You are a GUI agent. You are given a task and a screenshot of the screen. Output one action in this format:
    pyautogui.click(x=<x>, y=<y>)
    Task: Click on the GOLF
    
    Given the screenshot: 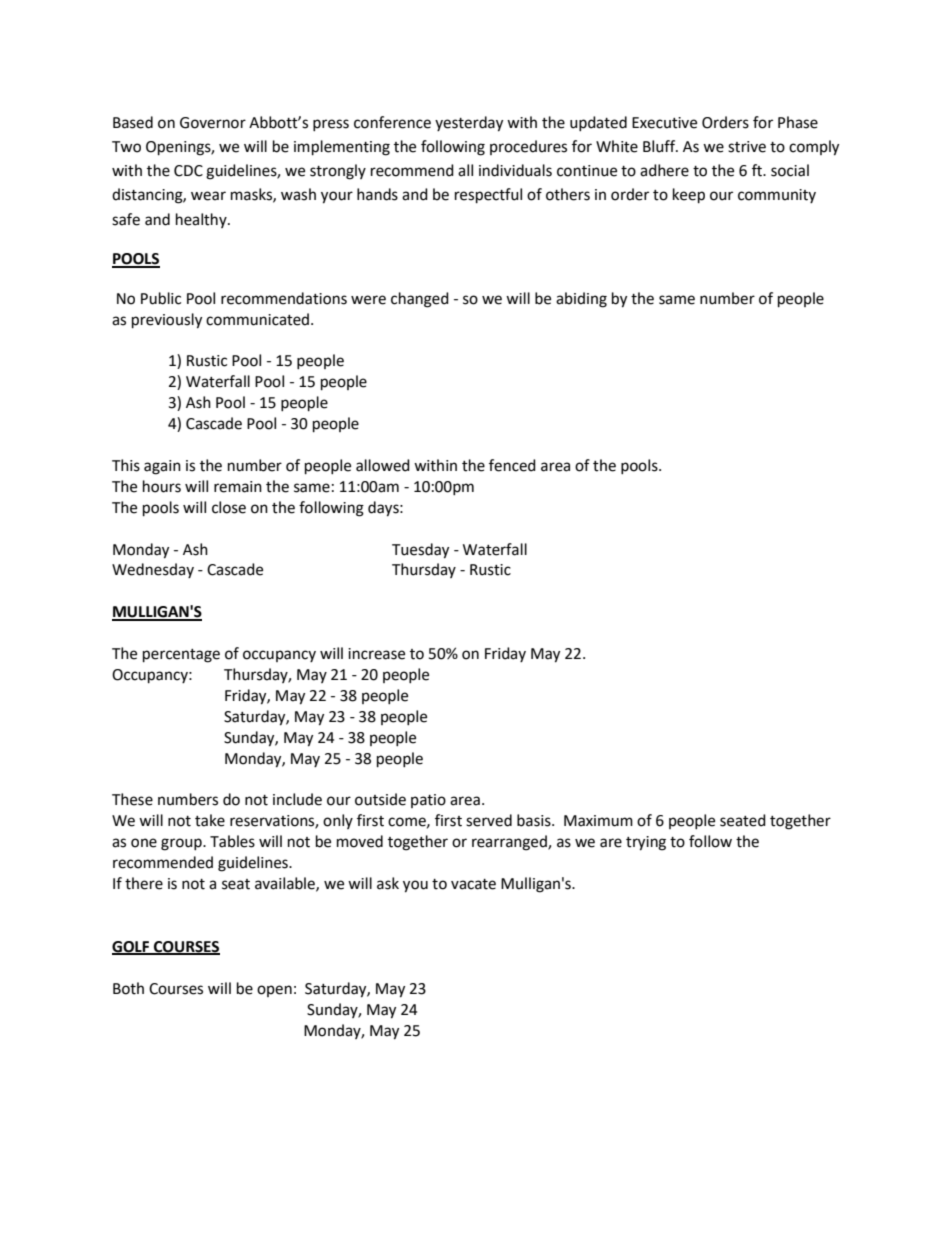 What is the action you would take?
    pyautogui.click(x=132, y=947)
